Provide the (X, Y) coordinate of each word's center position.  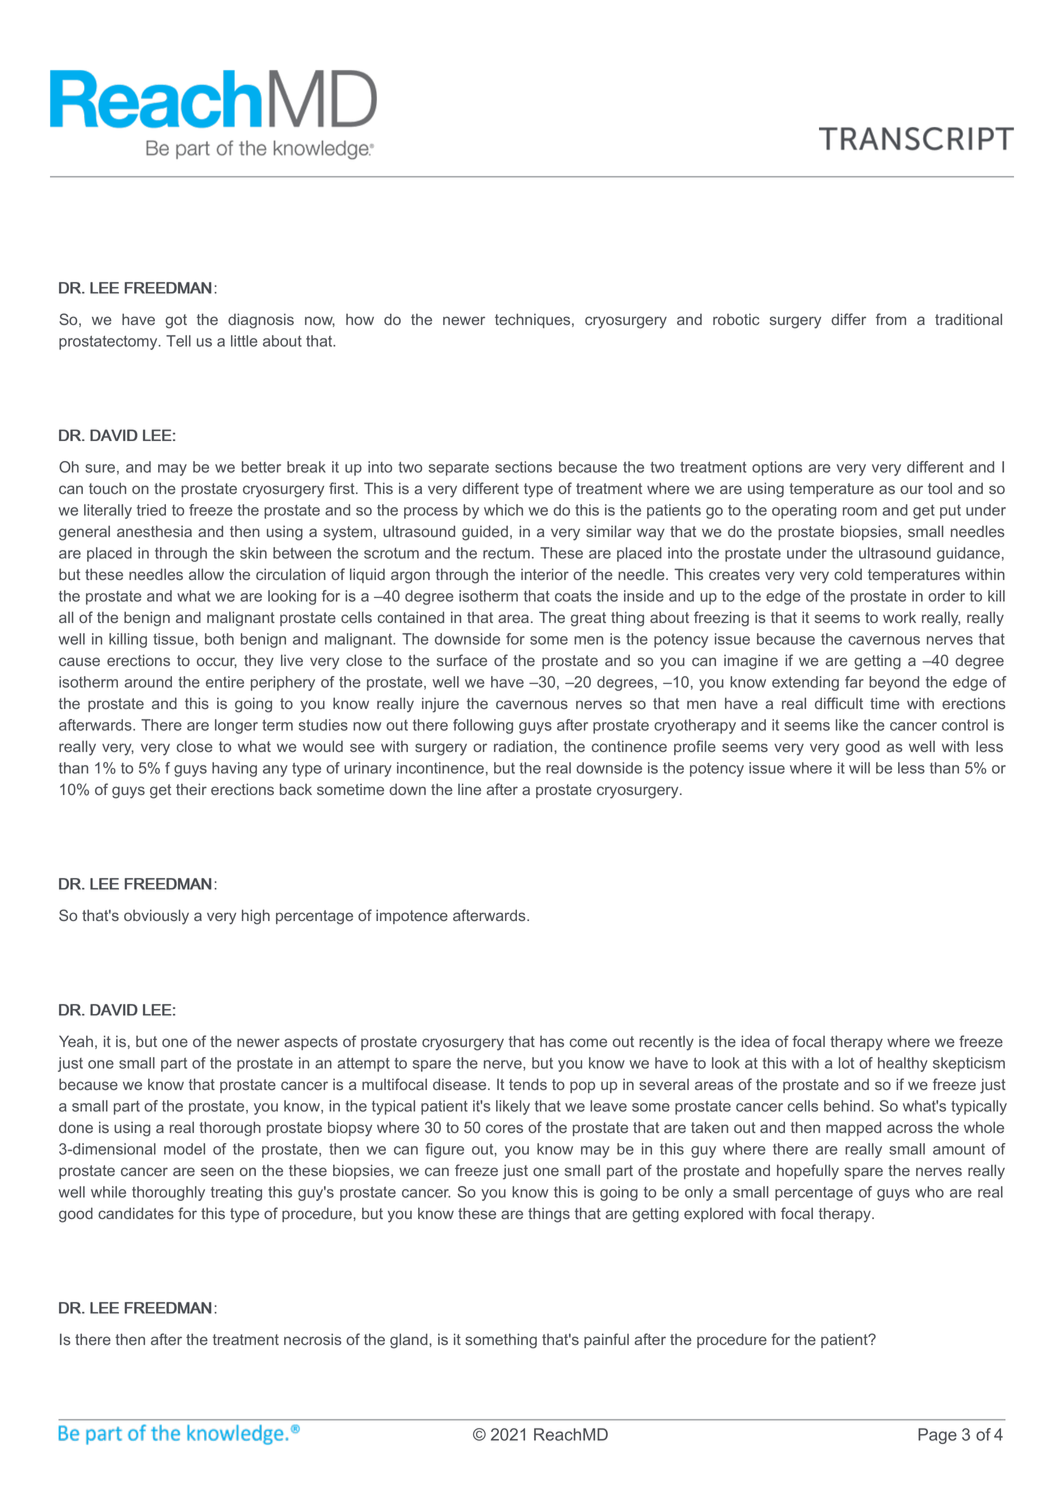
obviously (156, 917)
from (891, 319)
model (184, 1149)
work (899, 617)
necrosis (313, 1339)
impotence (412, 916)
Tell (178, 341)
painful (606, 1340)
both (219, 639)
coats (573, 596)
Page (937, 1436)
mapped (853, 1128)
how (360, 319)
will (859, 768)
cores (504, 1128)
